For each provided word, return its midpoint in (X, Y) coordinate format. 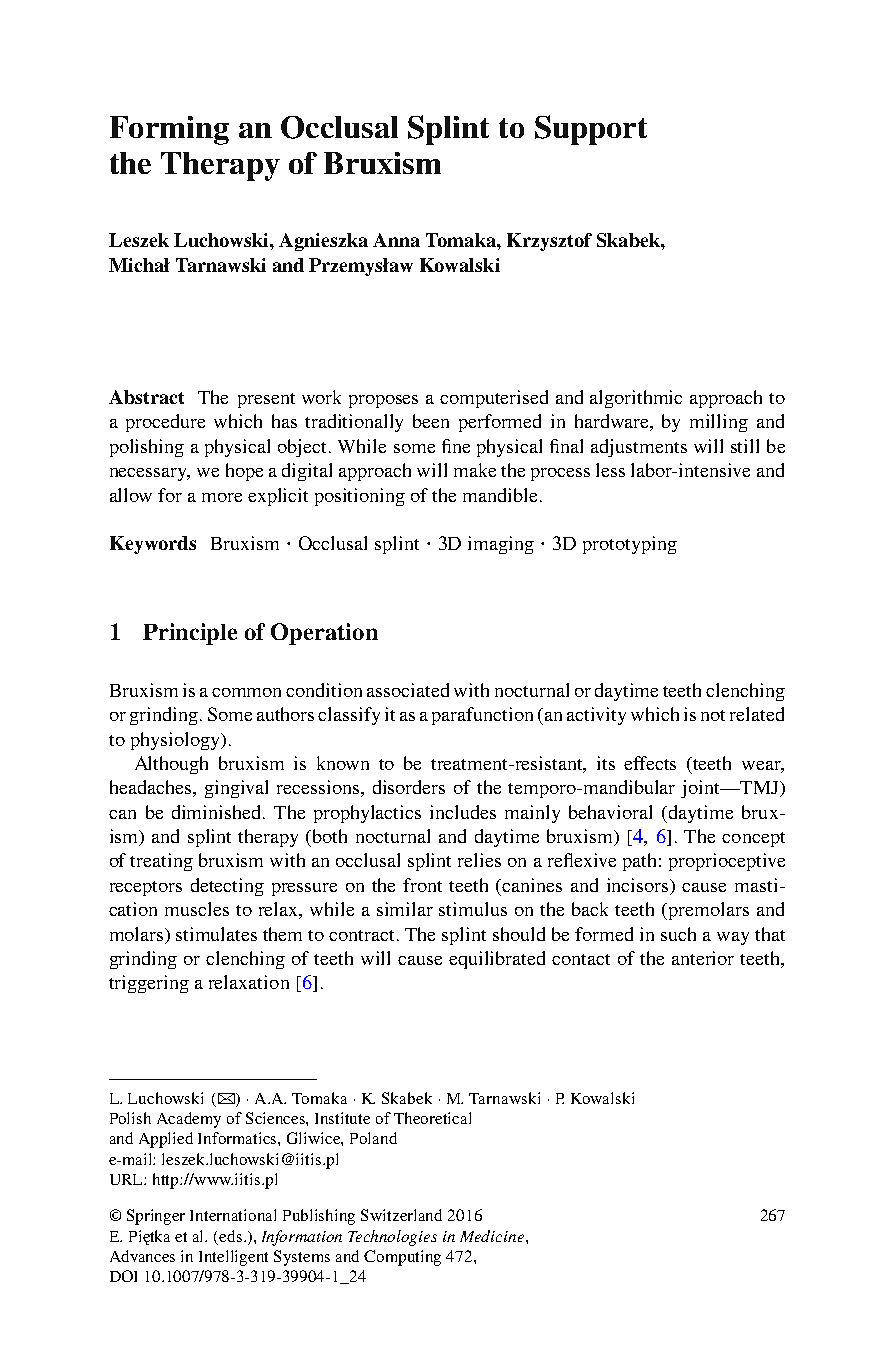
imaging (501, 545)
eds (230, 1236)
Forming (169, 130)
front (422, 885)
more (222, 497)
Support (591, 130)
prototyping (630, 545)
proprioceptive (727, 862)
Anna (396, 240)
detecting (227, 887)
